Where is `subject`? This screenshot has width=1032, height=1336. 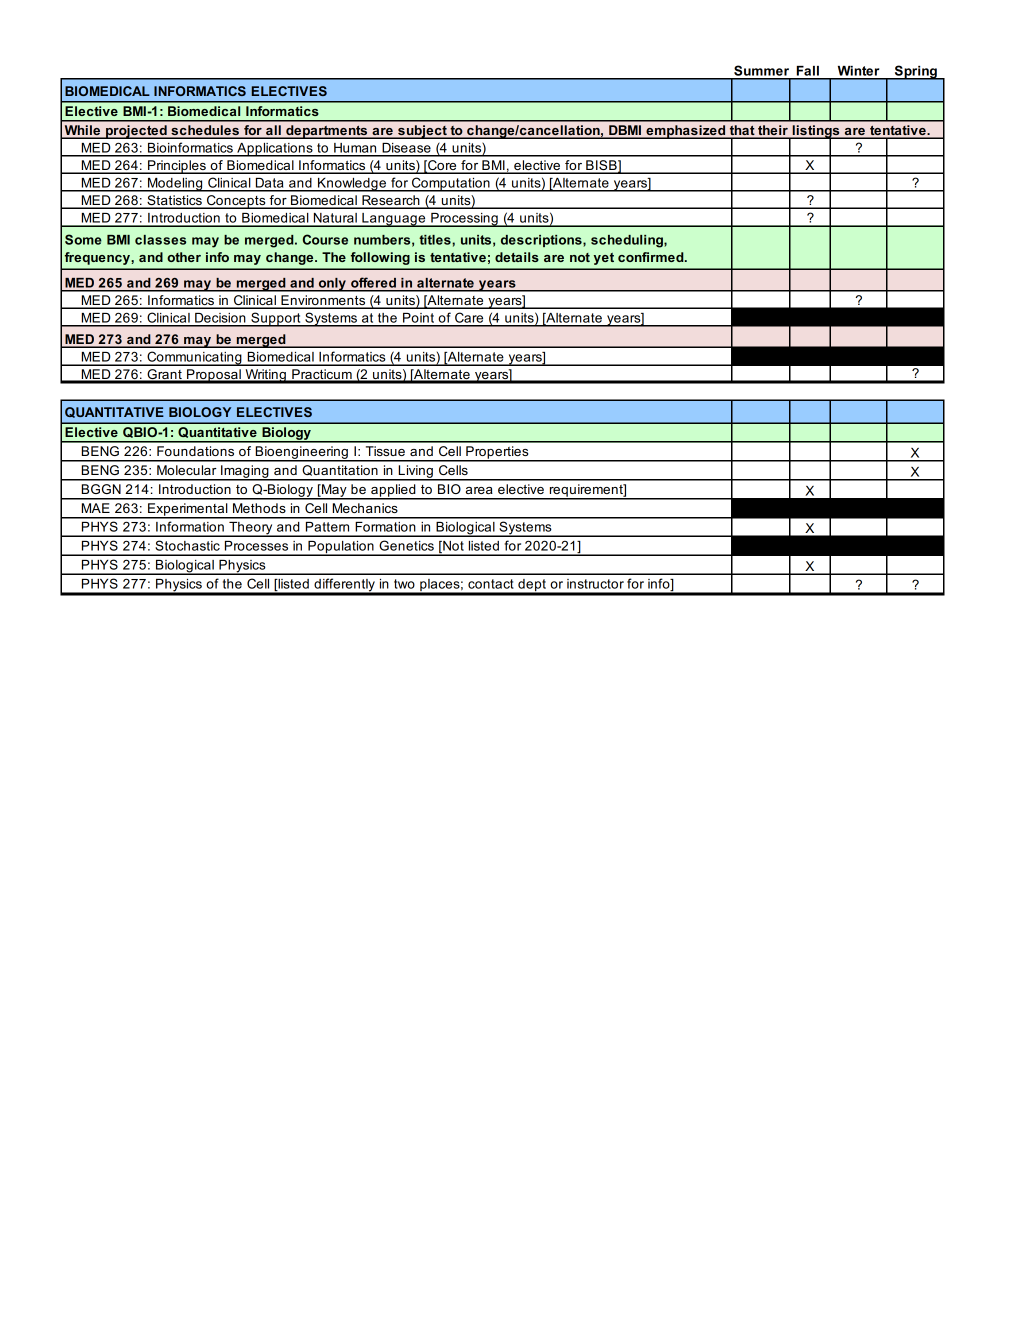 subject is located at coordinates (422, 132).
